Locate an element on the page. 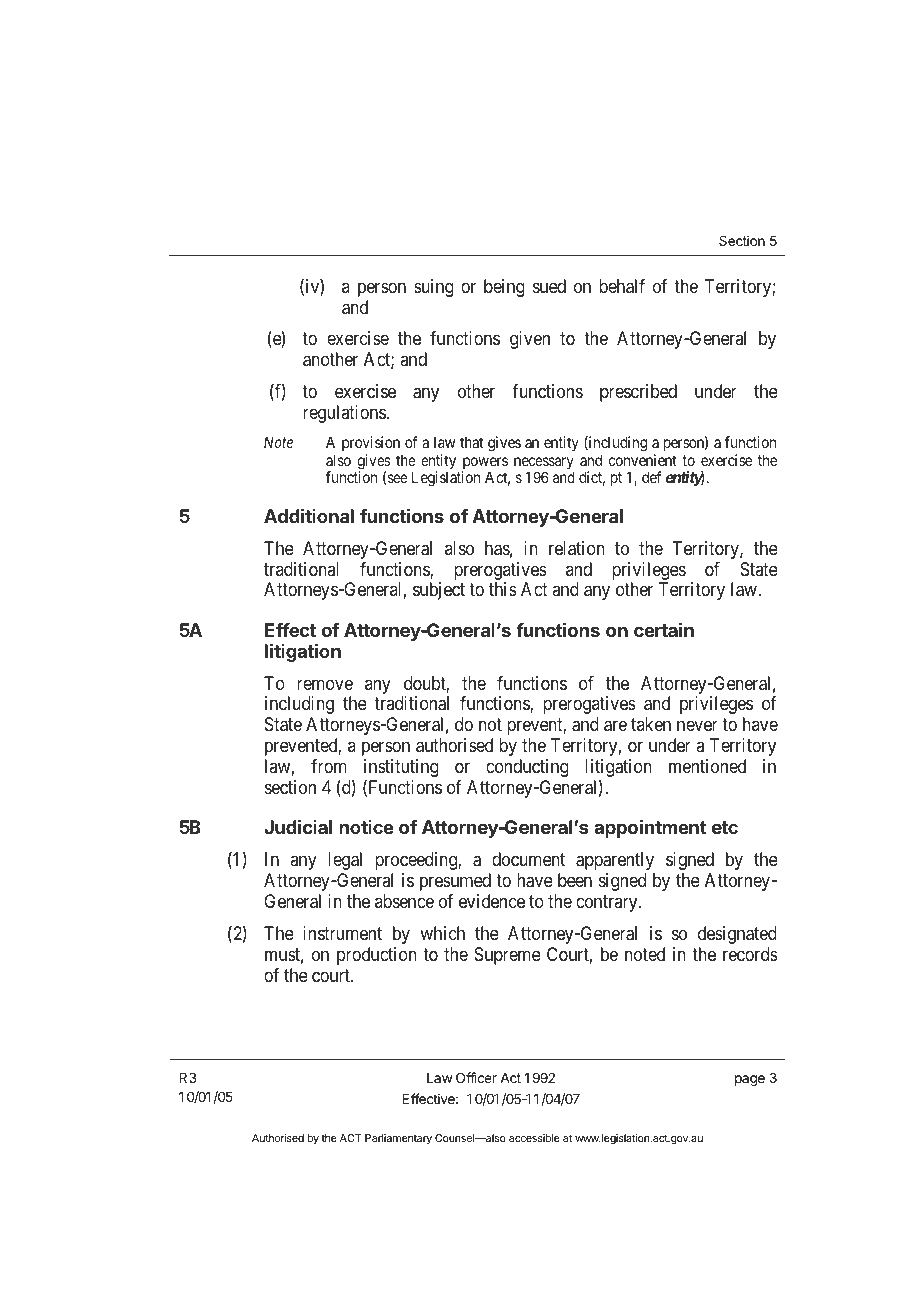 The height and width of the page is (1308, 924). designated is located at coordinates (737, 935).
